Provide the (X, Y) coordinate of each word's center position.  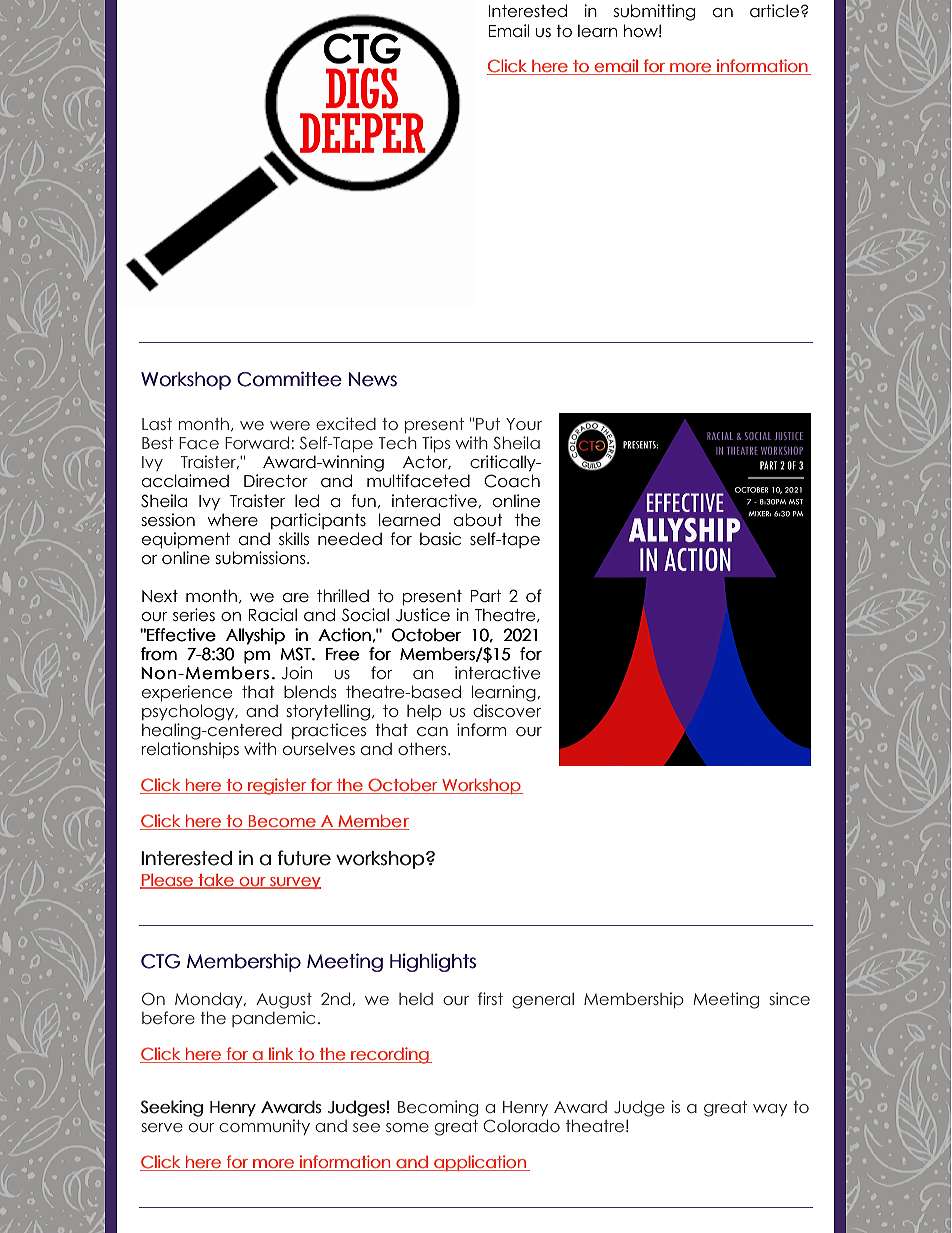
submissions (262, 558)
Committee (289, 379)
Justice (423, 615)
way (770, 1110)
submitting (654, 12)
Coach (512, 481)
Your (524, 424)
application (480, 1163)
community (264, 1127)
